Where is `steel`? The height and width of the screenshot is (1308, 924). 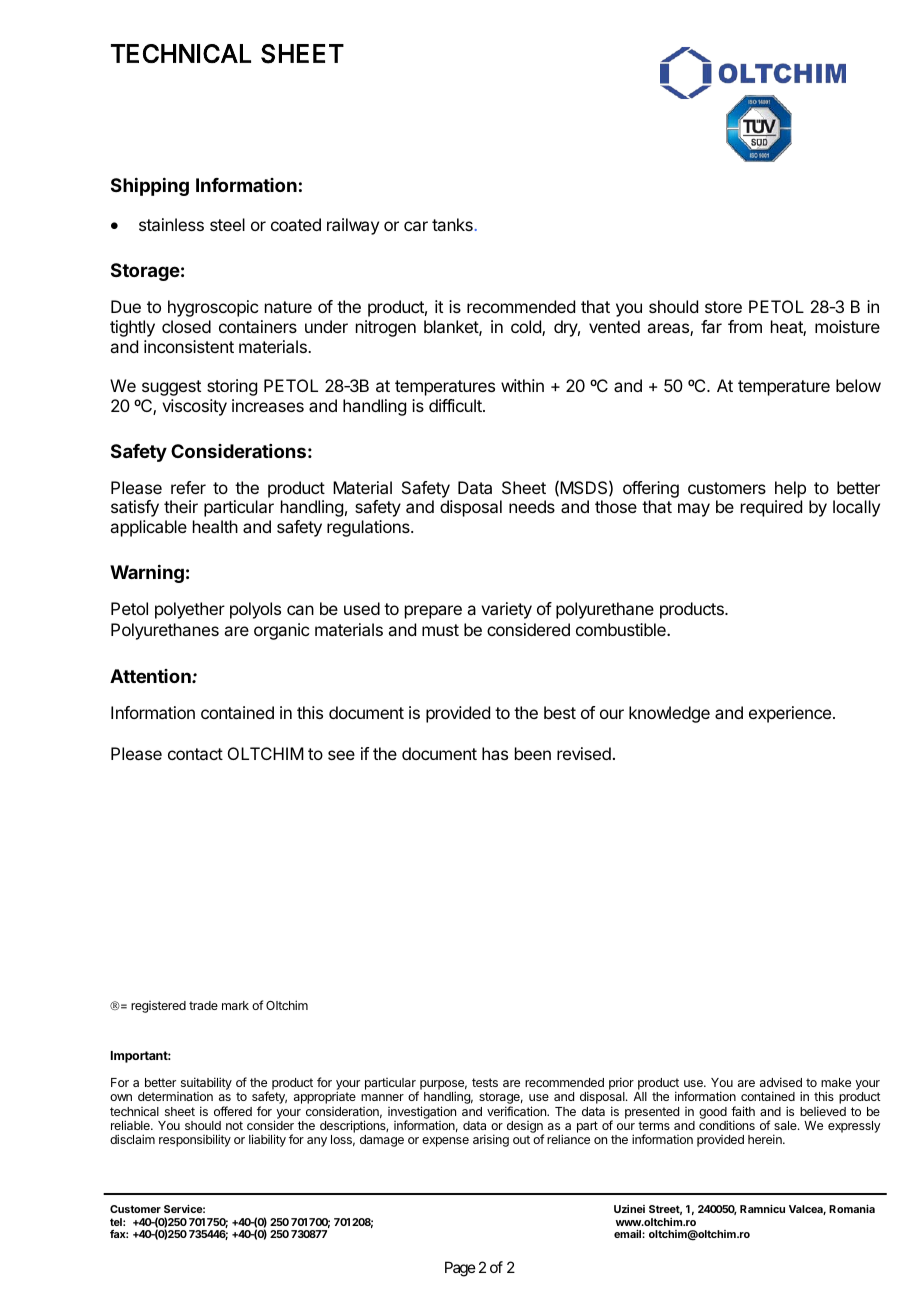
steel is located at coordinates (227, 224).
